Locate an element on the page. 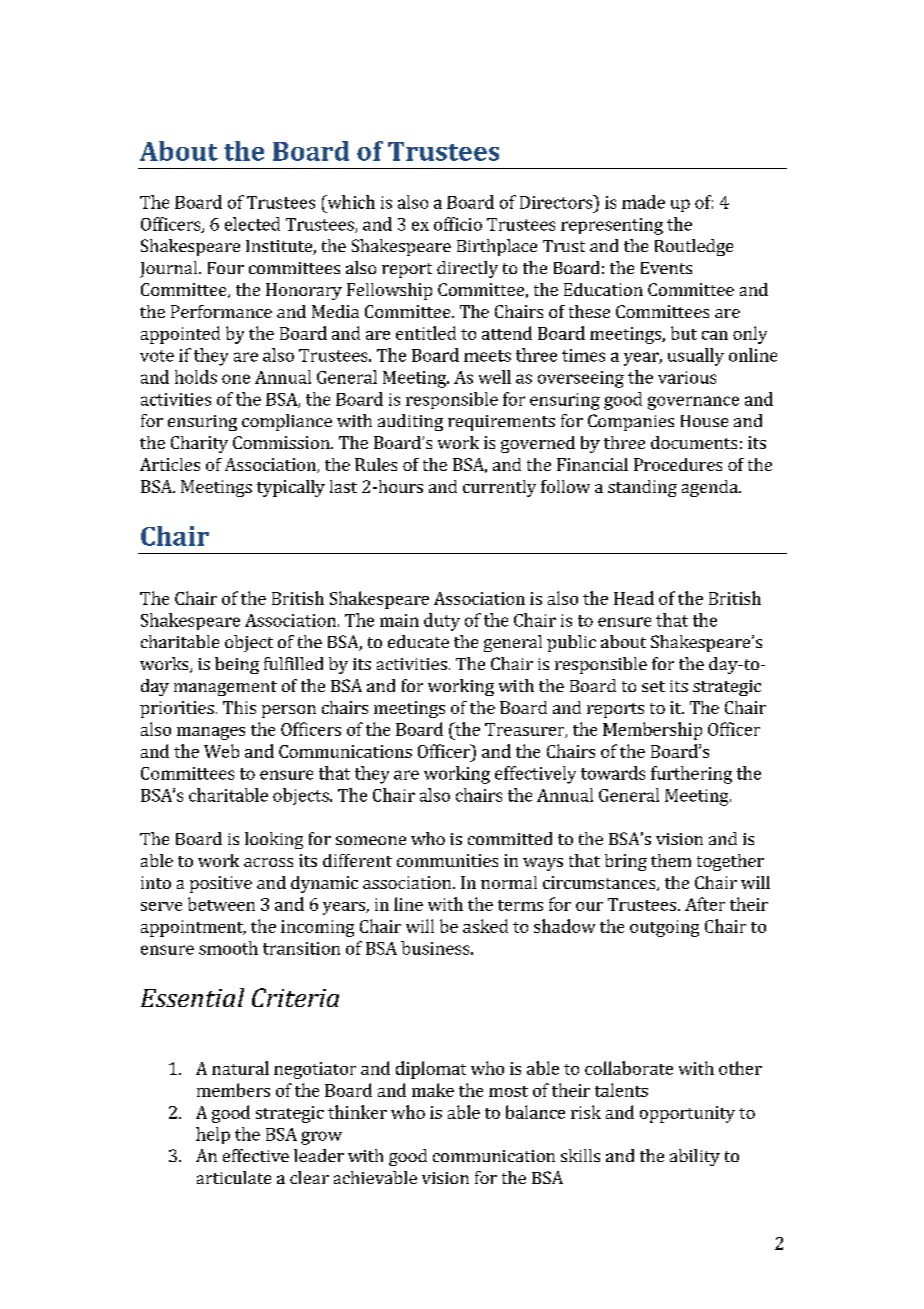  set is located at coordinates (653, 686).
